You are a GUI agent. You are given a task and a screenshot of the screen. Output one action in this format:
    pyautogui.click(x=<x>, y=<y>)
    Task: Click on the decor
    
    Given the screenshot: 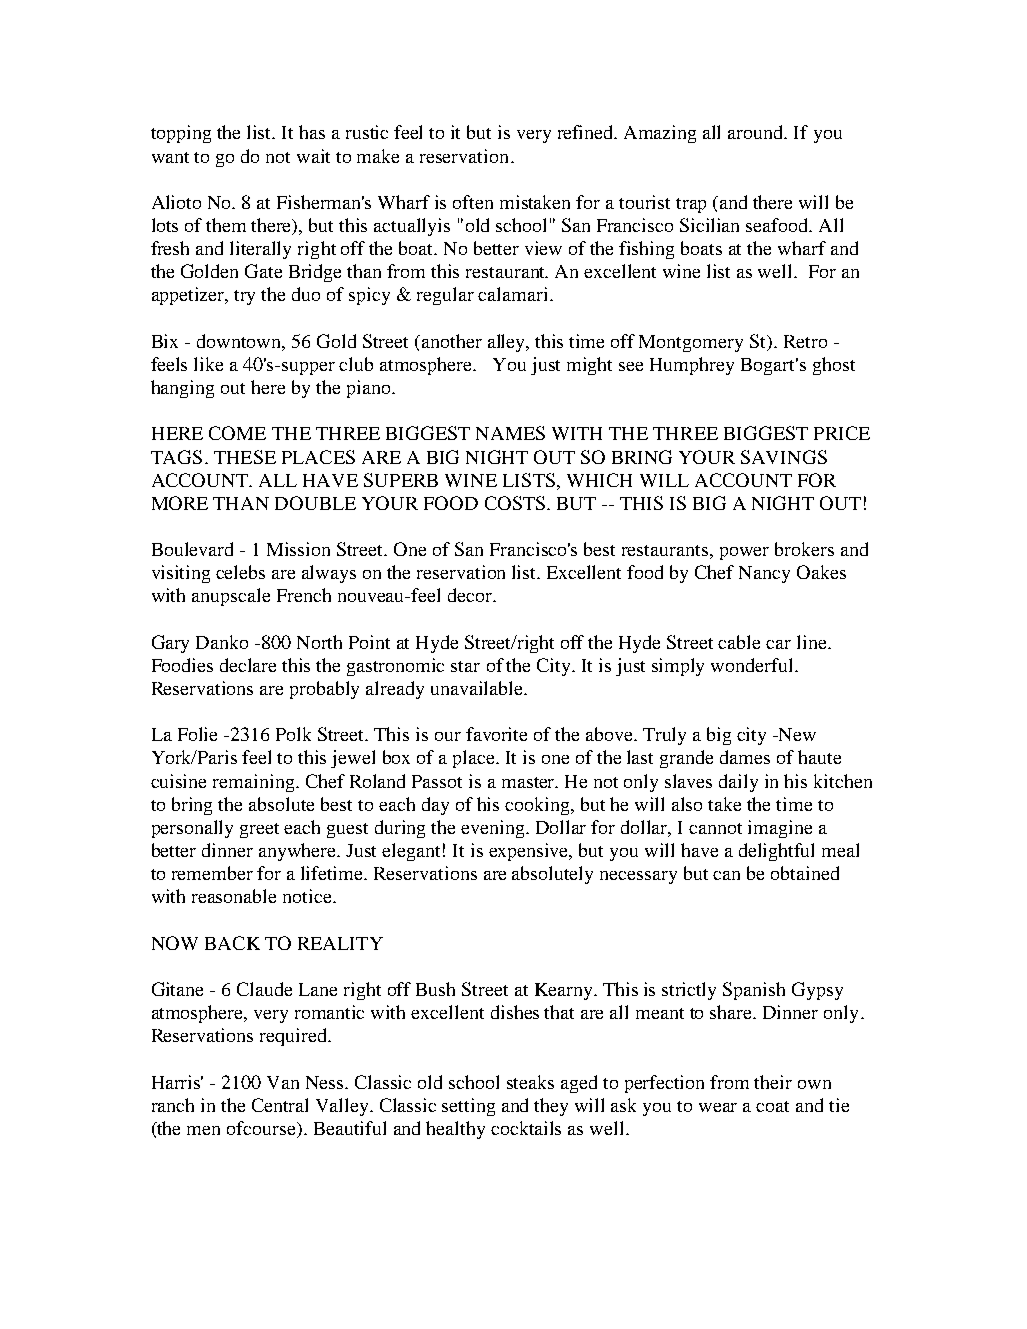 What is the action you would take?
    pyautogui.click(x=471, y=595)
